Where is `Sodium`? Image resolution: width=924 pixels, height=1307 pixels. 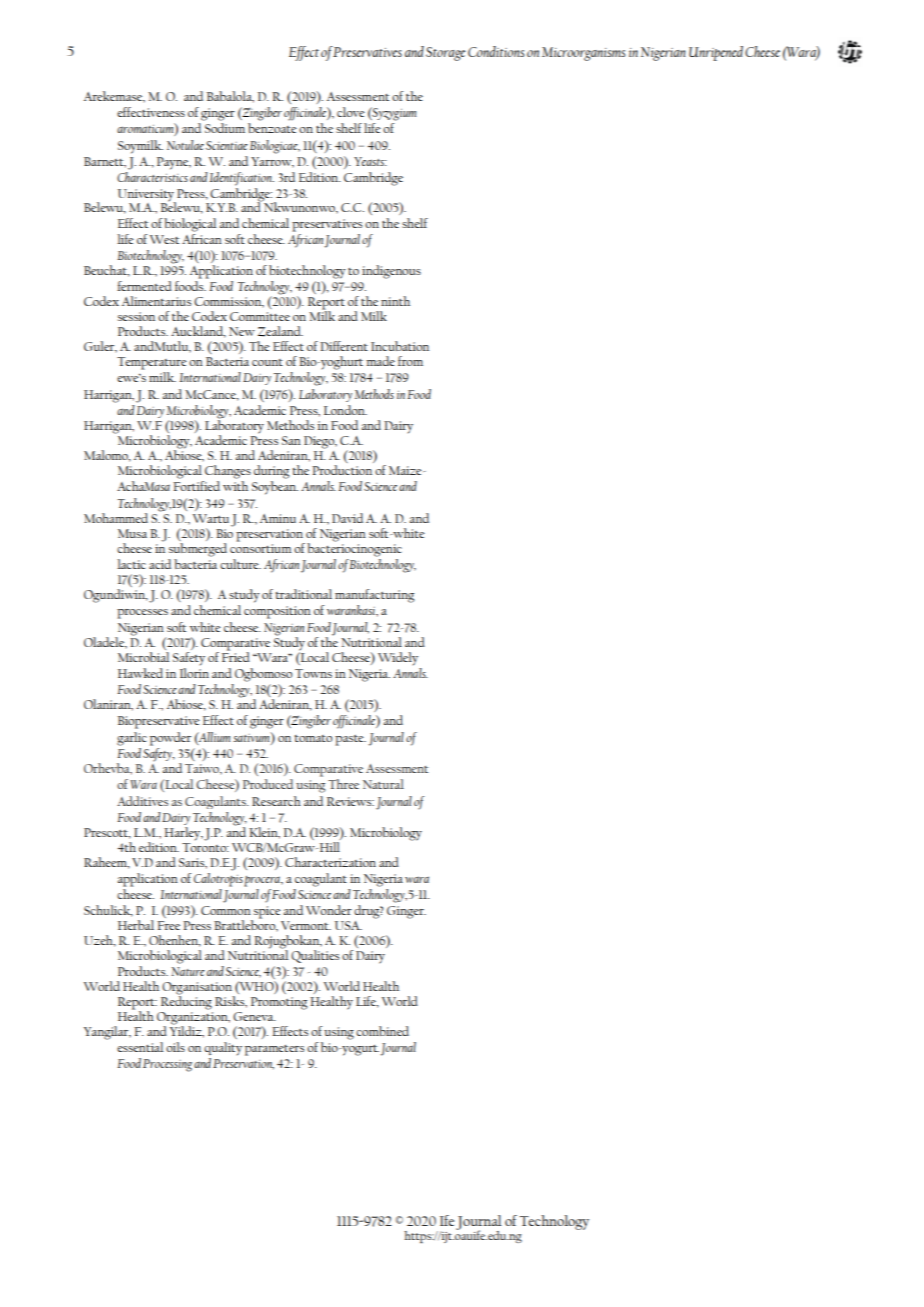
Sodium is located at coordinates (225, 128).
